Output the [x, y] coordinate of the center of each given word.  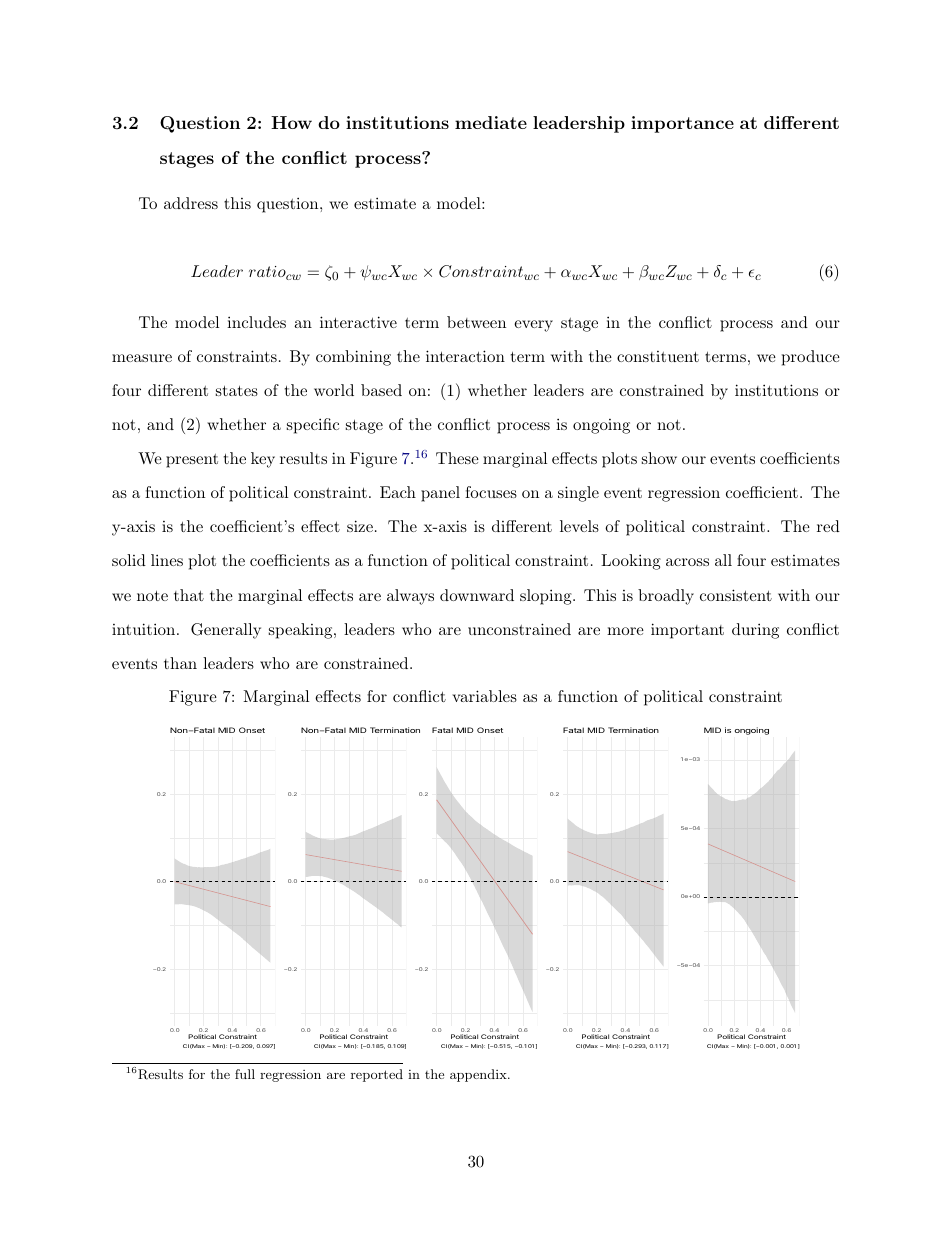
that [189, 595]
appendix [479, 1075]
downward [477, 595]
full [245, 1074]
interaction [465, 356]
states [237, 390]
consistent [736, 595]
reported [377, 1075]
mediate [491, 122]
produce [811, 358]
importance [682, 124]
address [191, 203]
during [755, 631]
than [180, 663]
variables [484, 696]
